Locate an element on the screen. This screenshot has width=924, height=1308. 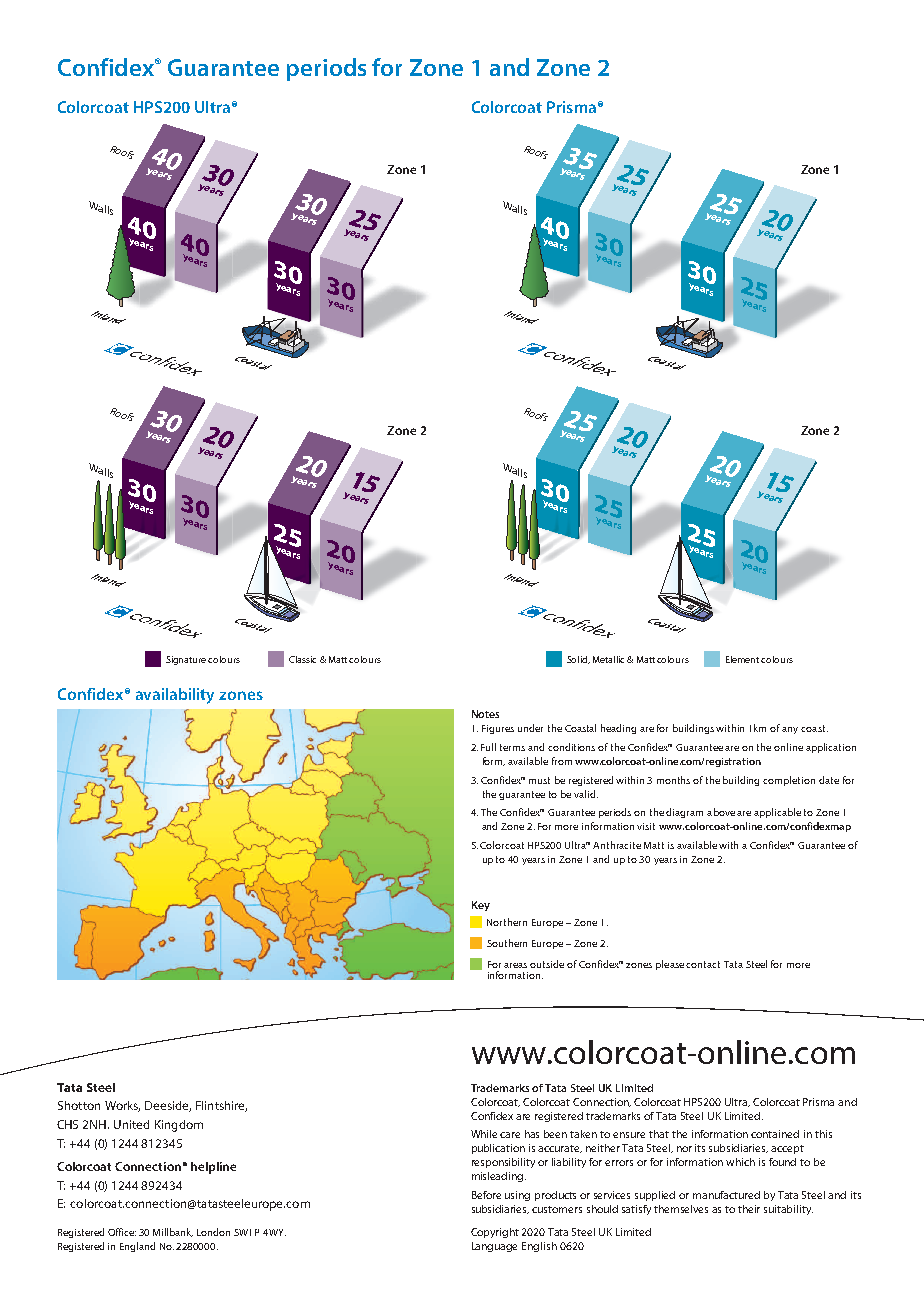
Works is located at coordinates (122, 1106).
